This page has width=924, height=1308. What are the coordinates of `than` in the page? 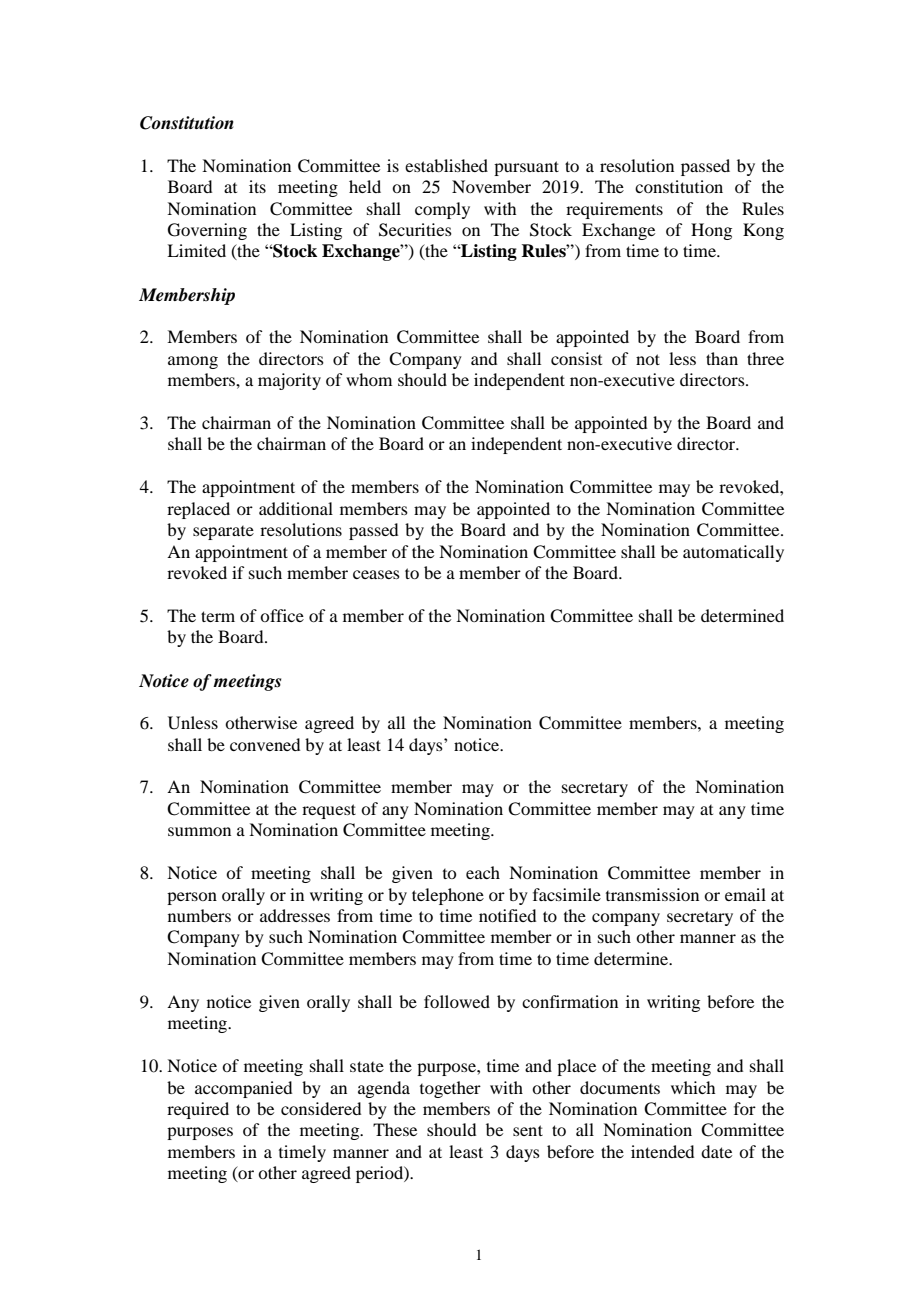 It's located at (722, 358).
